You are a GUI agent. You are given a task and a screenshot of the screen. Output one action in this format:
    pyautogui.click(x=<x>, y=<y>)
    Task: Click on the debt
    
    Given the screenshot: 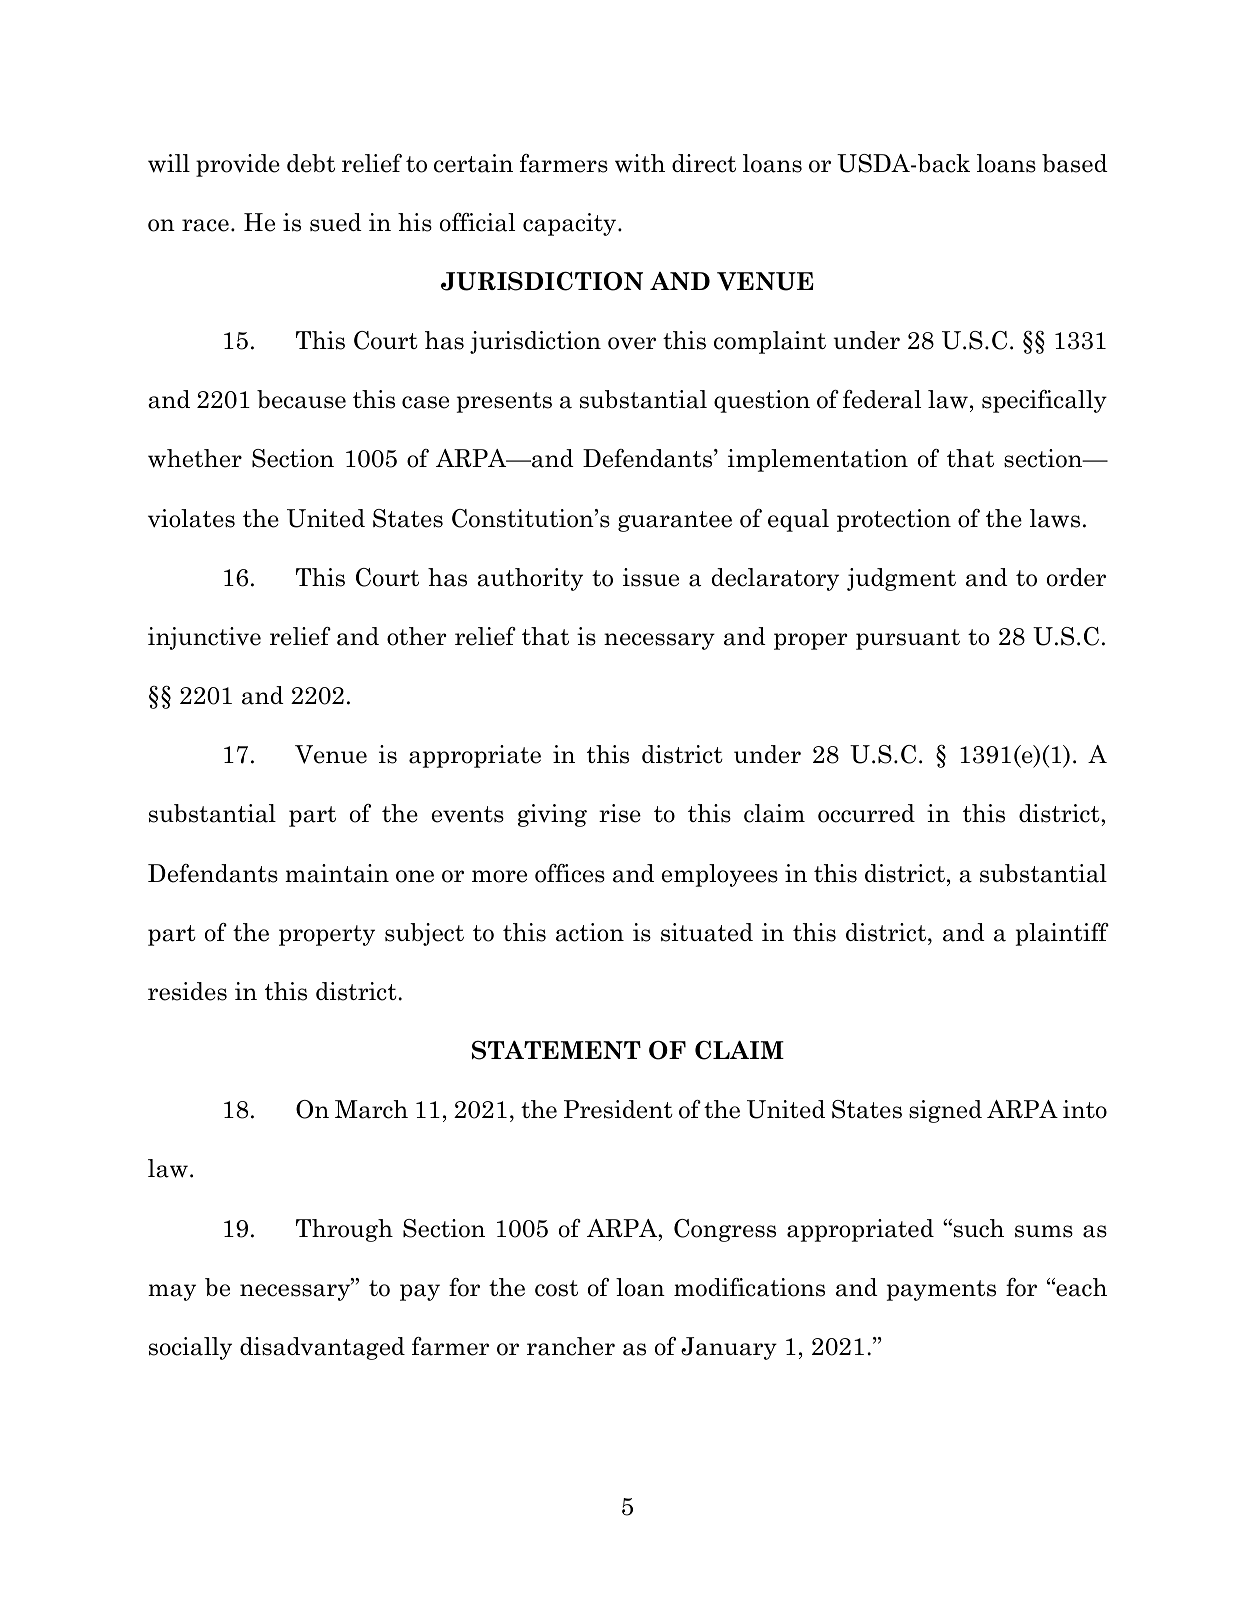 What is the action you would take?
    pyautogui.click(x=311, y=163)
